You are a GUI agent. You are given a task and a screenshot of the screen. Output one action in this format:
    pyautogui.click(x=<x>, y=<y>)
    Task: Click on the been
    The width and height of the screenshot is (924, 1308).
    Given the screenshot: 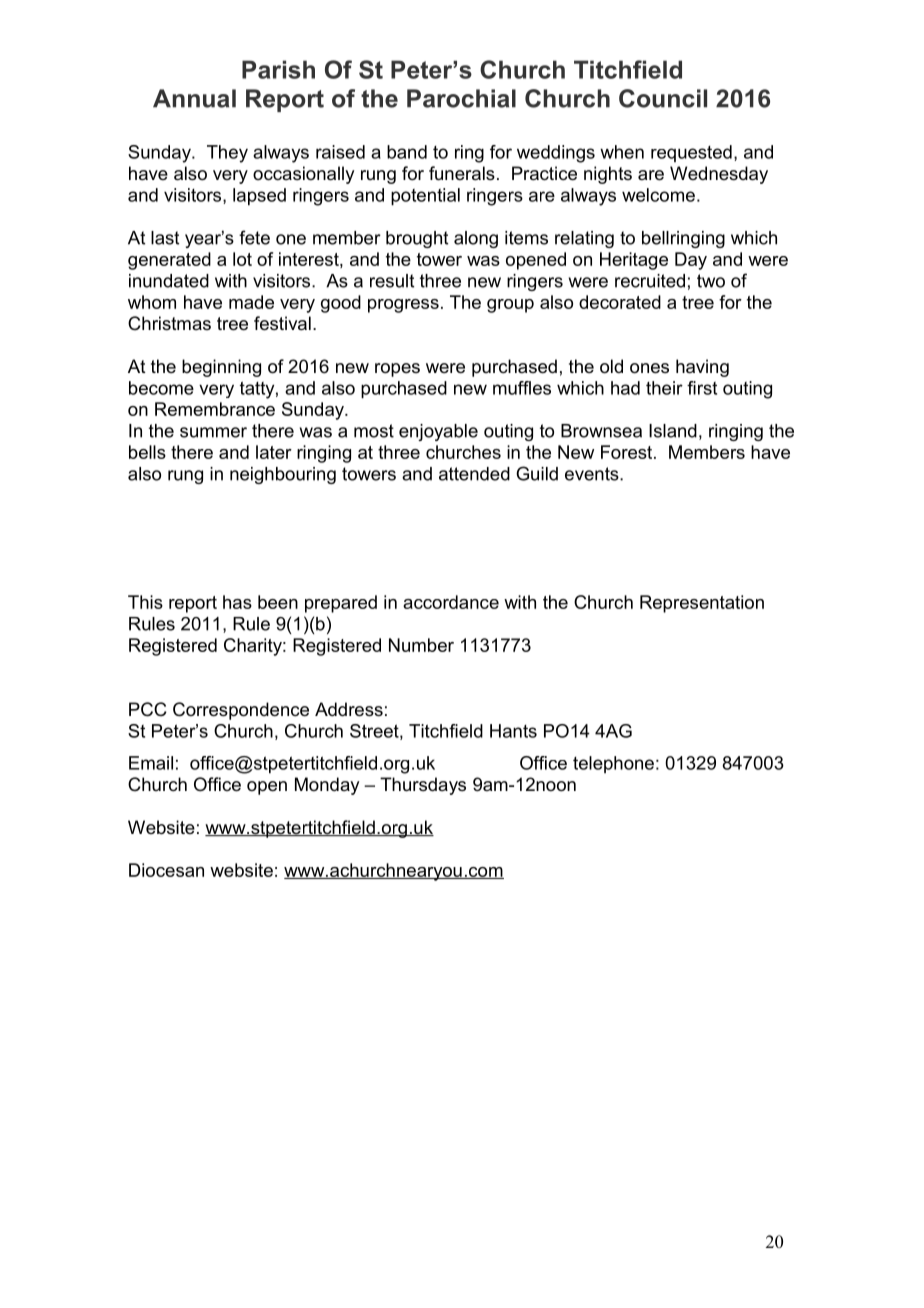 What is the action you would take?
    pyautogui.click(x=278, y=602)
